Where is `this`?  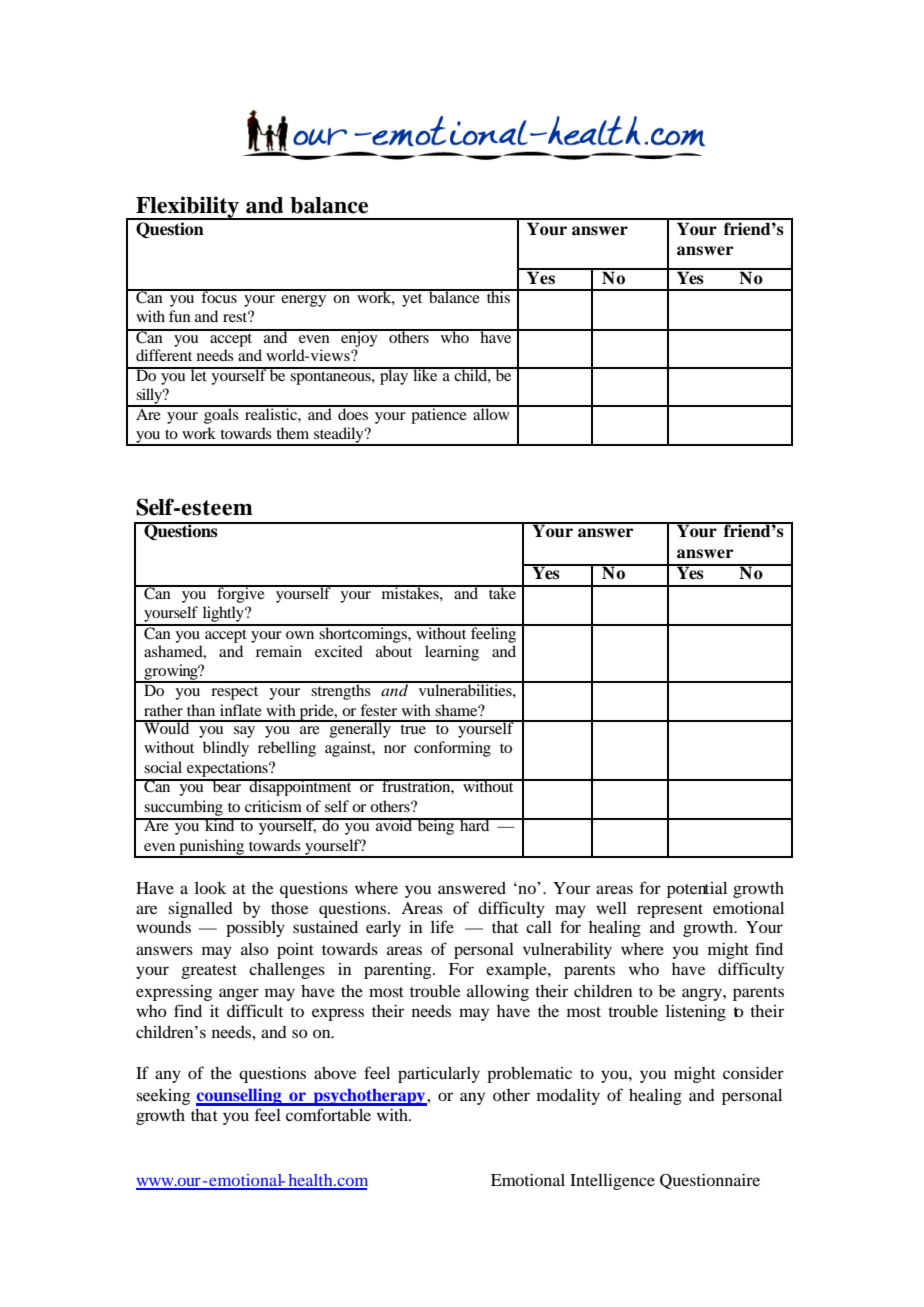 this is located at coordinates (498, 296).
